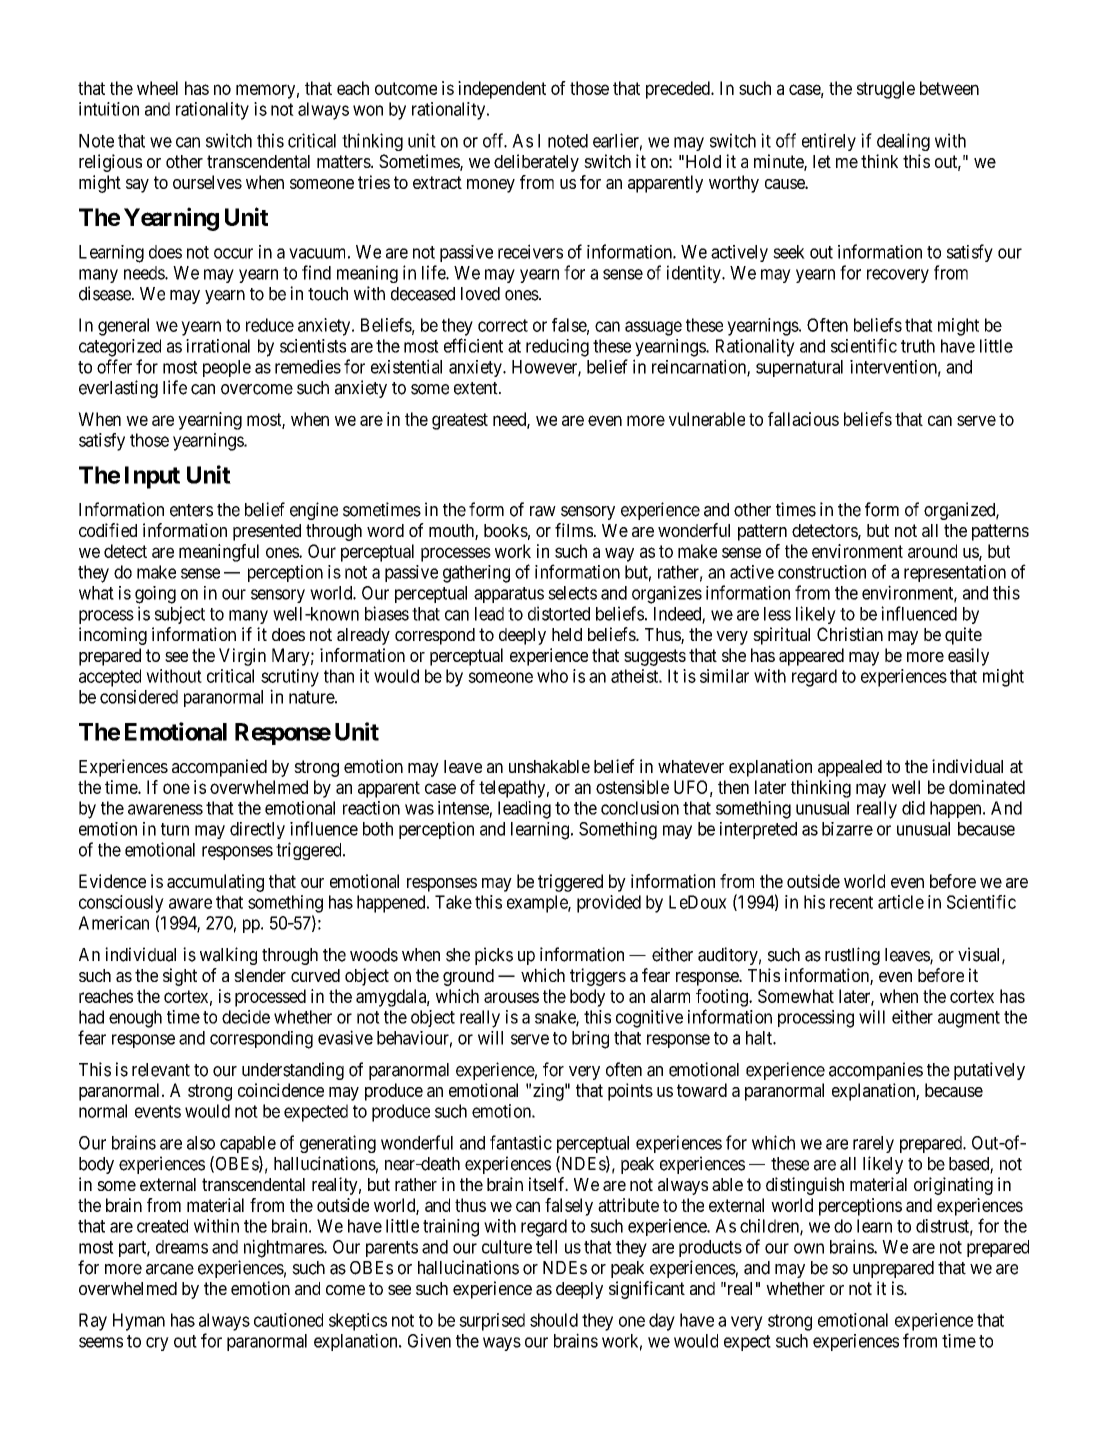 Image resolution: width=1108 pixels, height=1433 pixels. I want to click on deliberately, so click(536, 163).
